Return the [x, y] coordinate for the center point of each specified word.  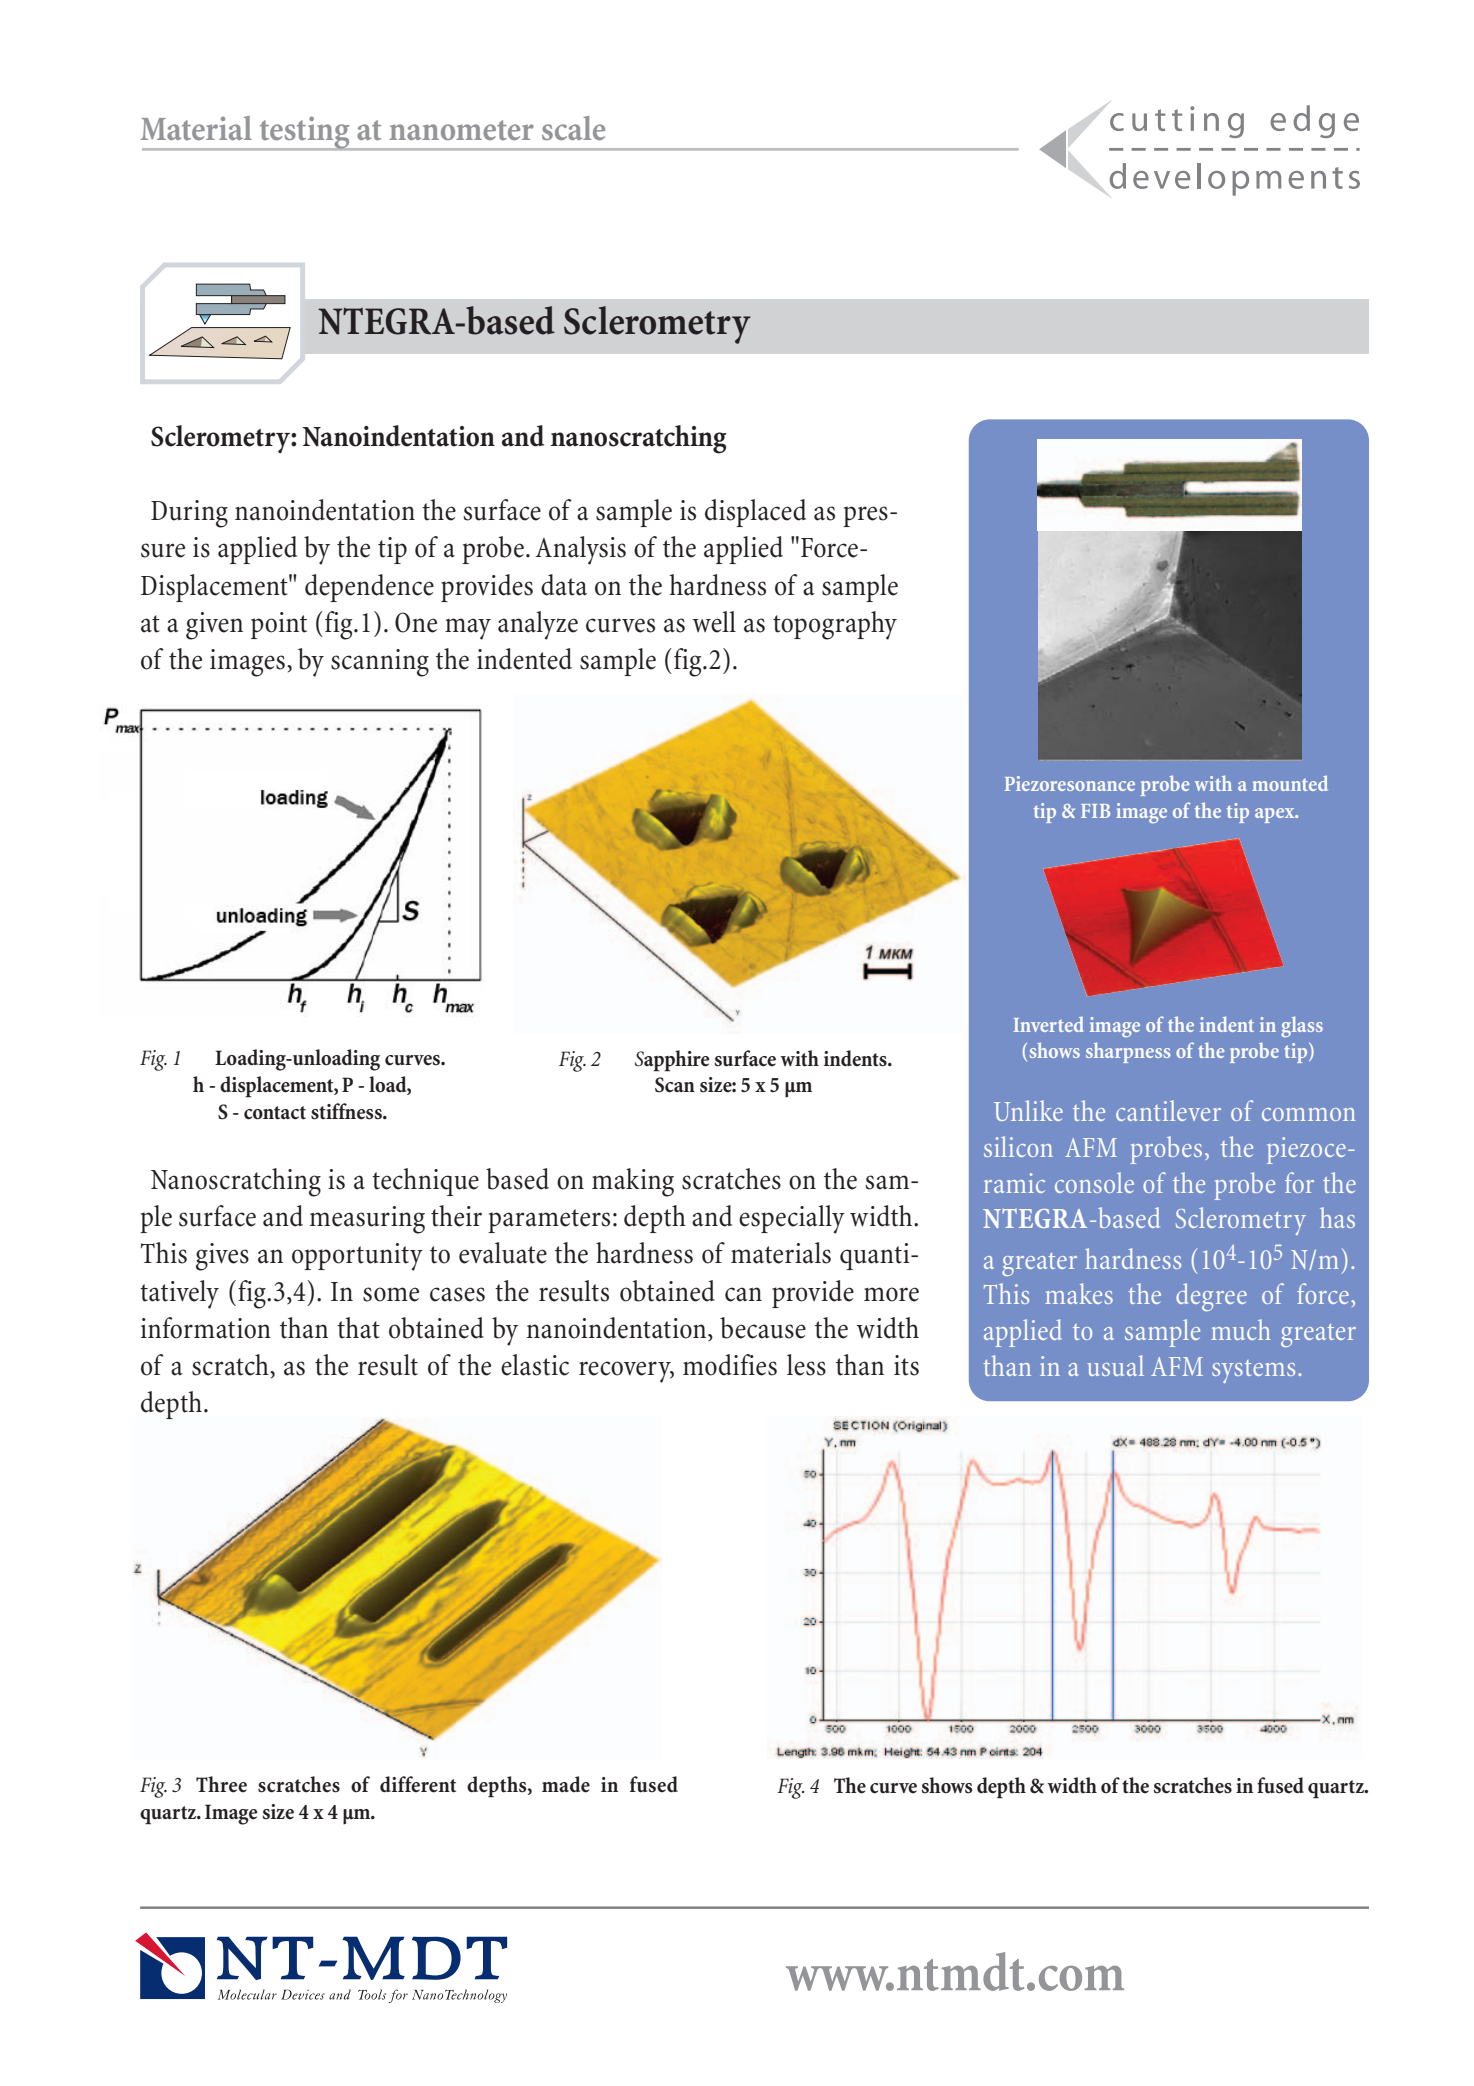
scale [573, 128]
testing [304, 133]
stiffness [347, 1111]
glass [1302, 1026]
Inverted [1049, 1024]
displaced [755, 513]
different [418, 1784]
